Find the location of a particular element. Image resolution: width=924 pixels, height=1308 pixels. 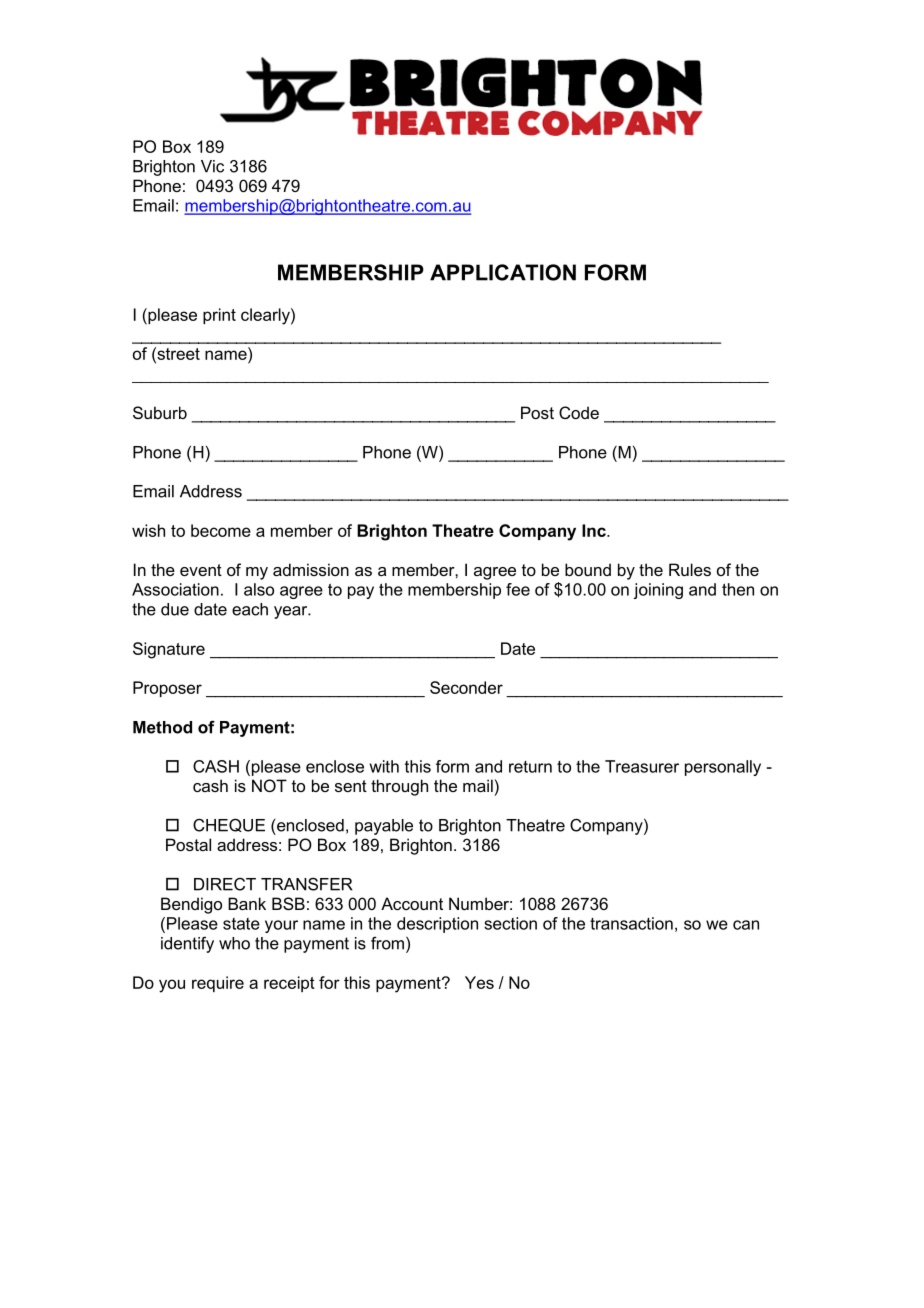

Rules is located at coordinates (690, 569).
